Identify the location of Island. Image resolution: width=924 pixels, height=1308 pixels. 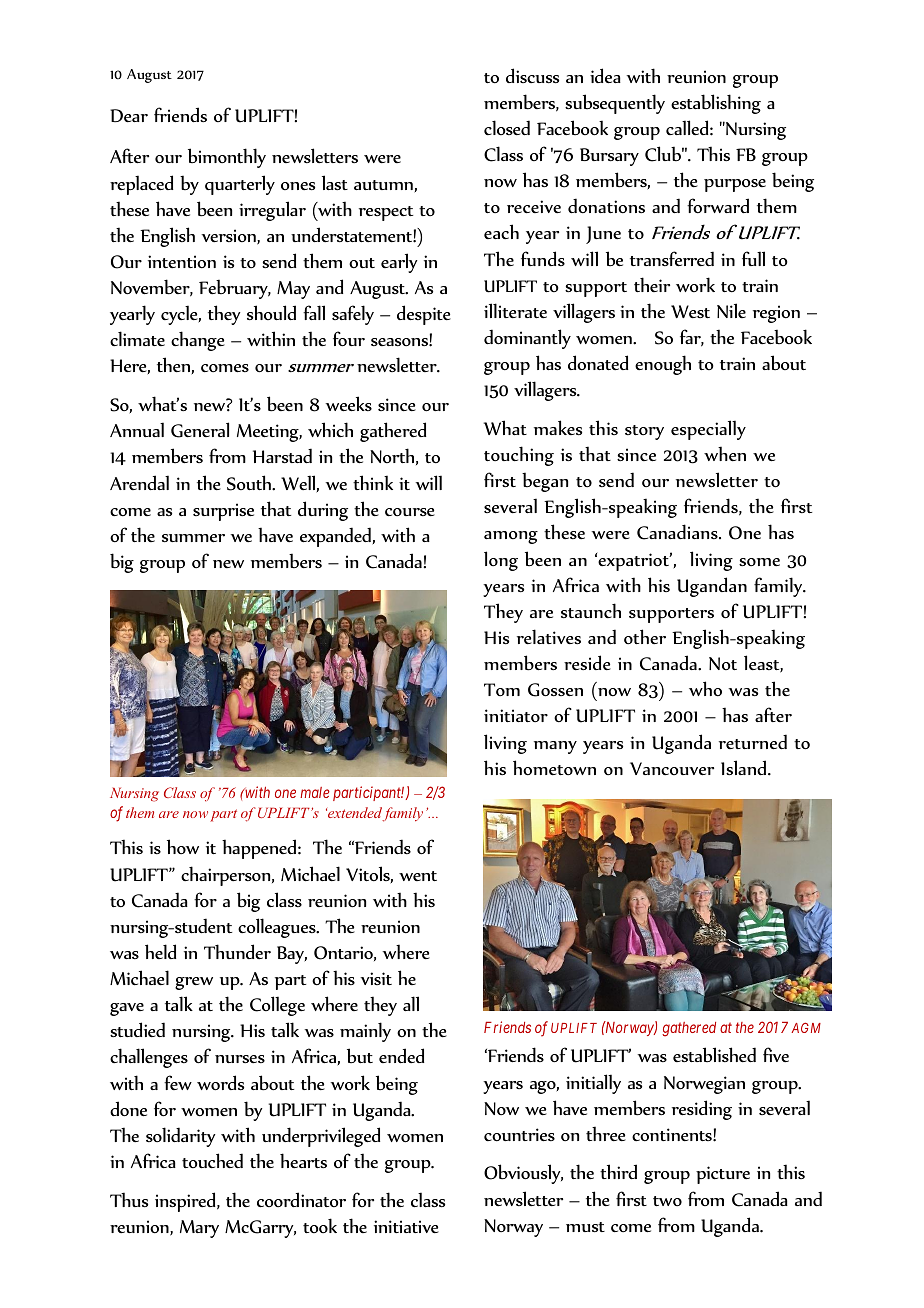
(745, 767).
